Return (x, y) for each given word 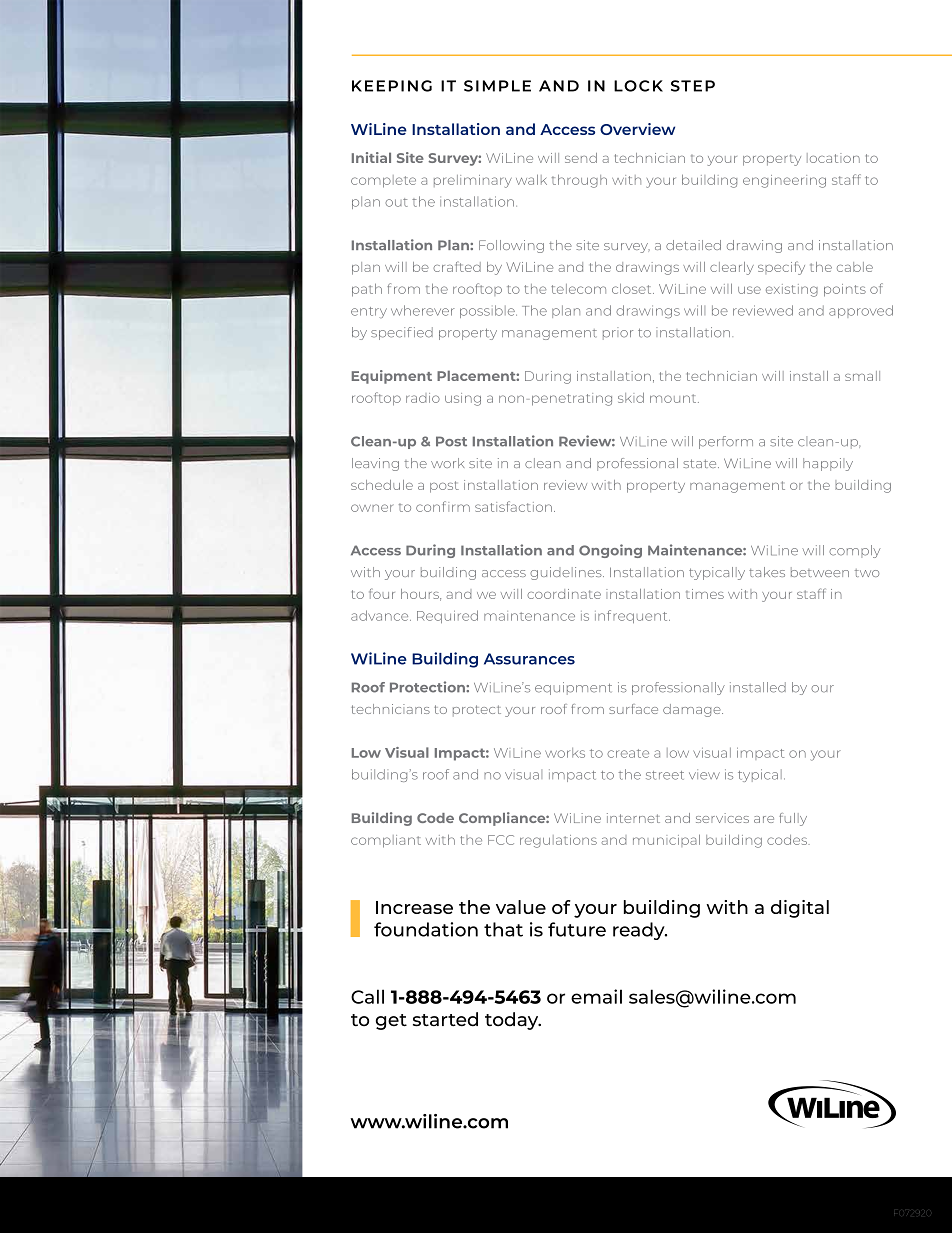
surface (633, 709)
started (445, 1019)
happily (828, 464)
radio (423, 398)
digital (800, 909)
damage (693, 710)
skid (631, 398)
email (596, 996)
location (833, 158)
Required (447, 616)
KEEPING (392, 86)
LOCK (638, 86)
